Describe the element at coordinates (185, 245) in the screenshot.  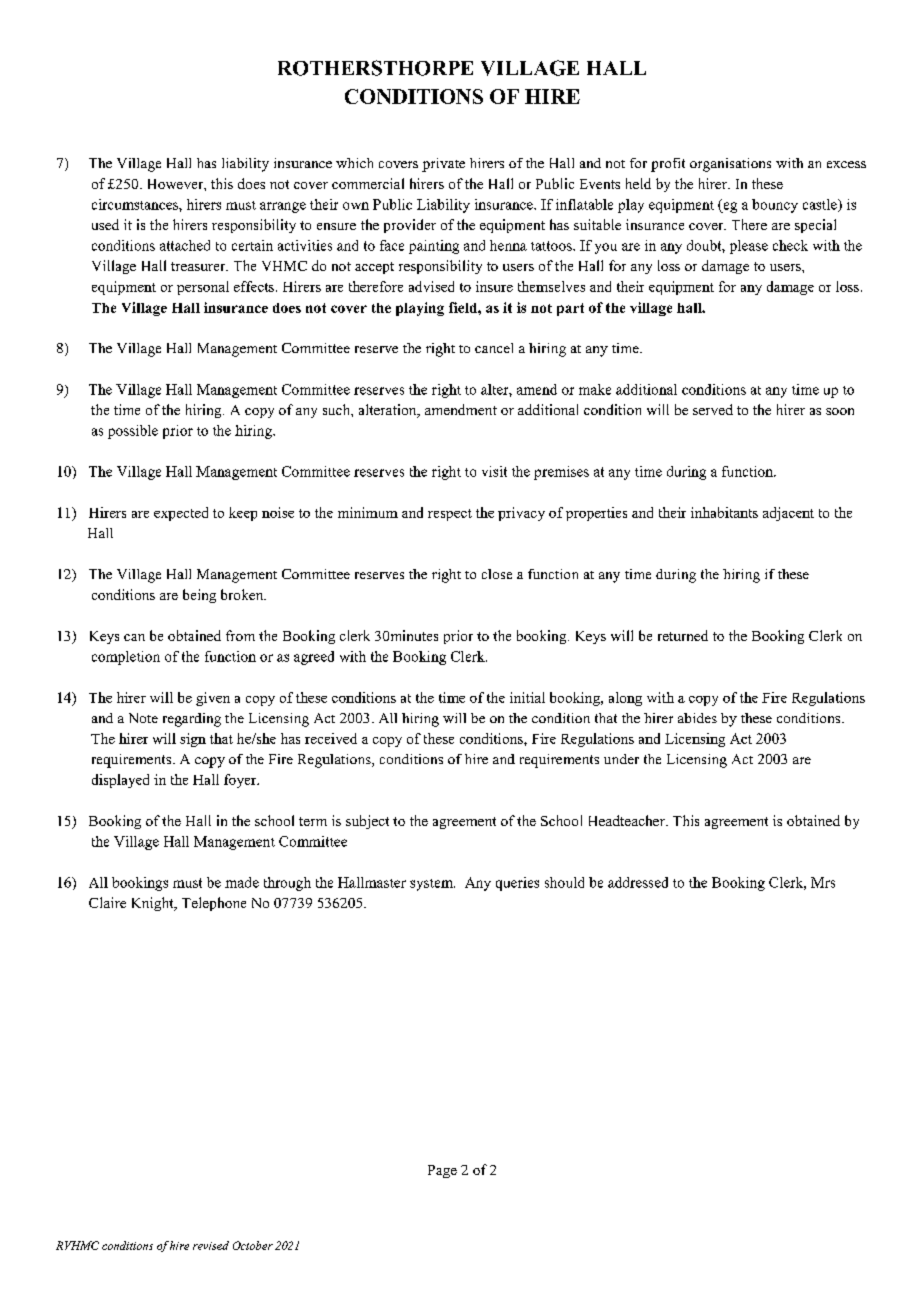
I see `attached` at that location.
